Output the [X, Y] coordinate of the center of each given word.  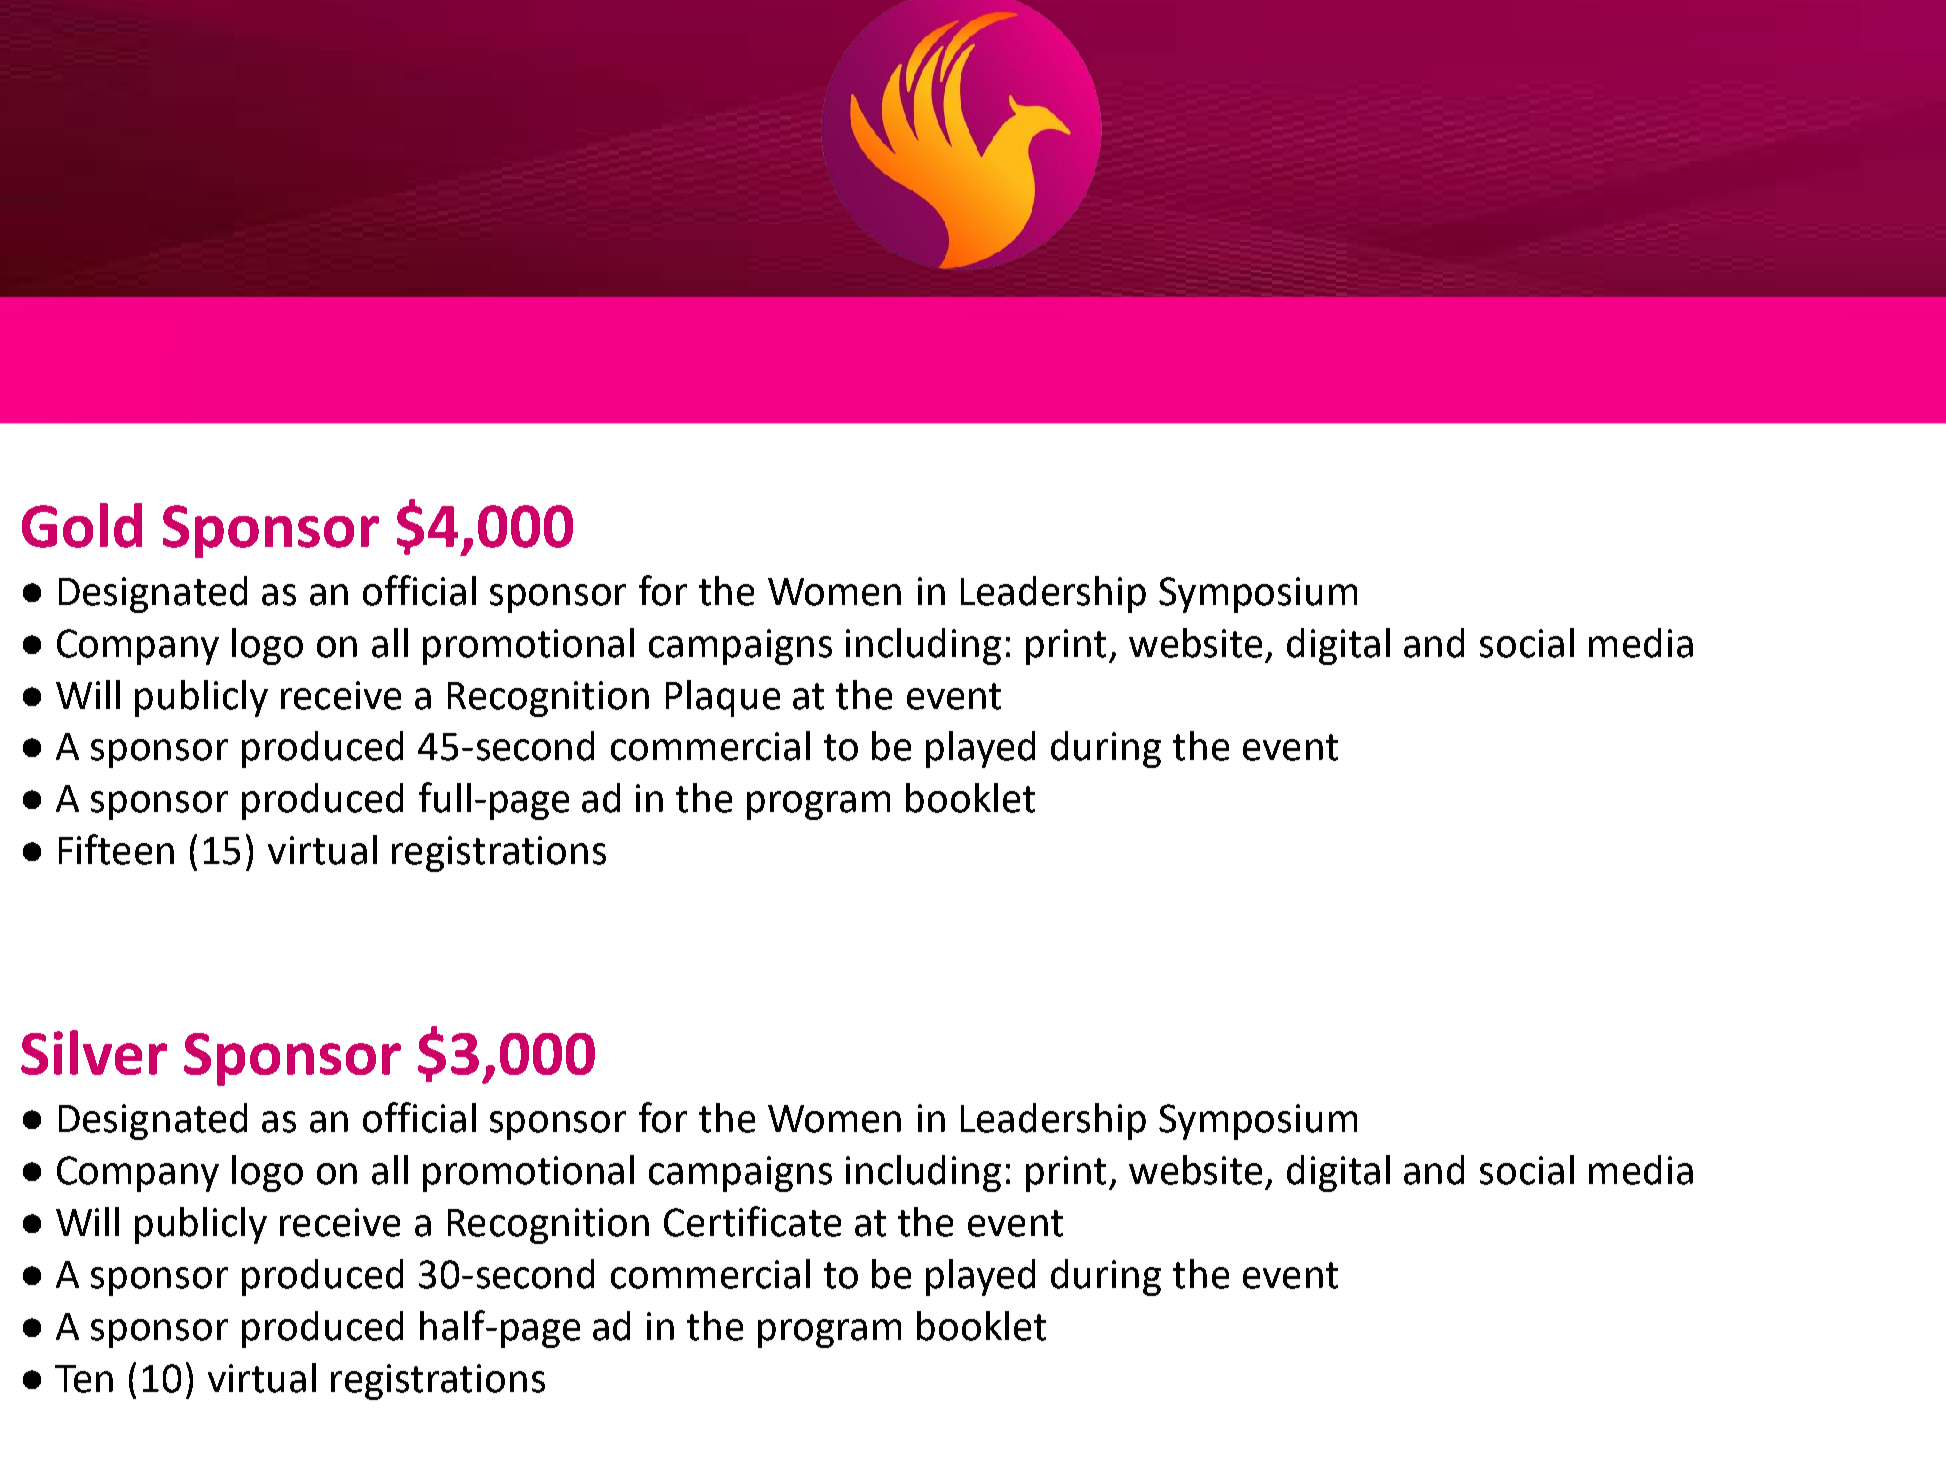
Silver [94, 1052]
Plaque [723, 698]
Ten [84, 1379]
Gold [82, 525]
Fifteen [116, 849]
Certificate [752, 1221]
